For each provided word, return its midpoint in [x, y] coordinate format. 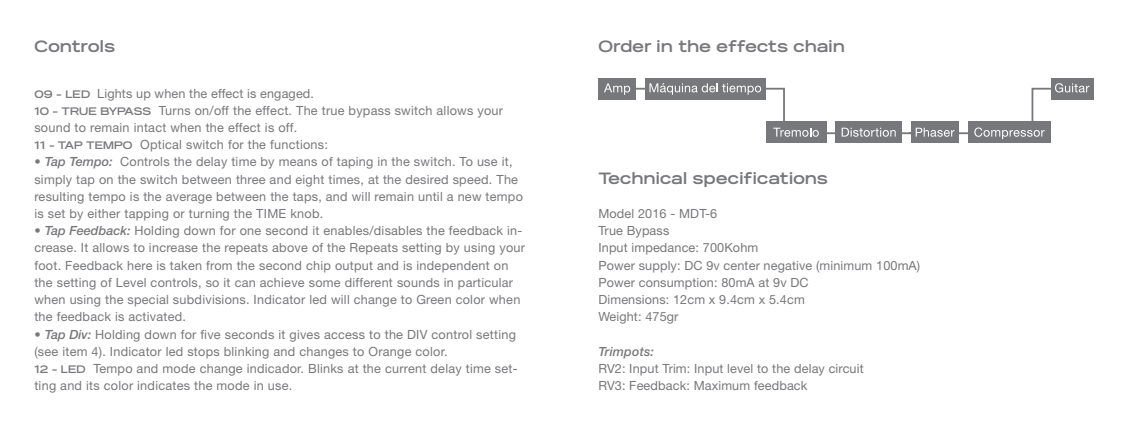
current [405, 369]
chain [819, 46]
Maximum [722, 385]
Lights [115, 95]
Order [625, 46]
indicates [164, 385]
